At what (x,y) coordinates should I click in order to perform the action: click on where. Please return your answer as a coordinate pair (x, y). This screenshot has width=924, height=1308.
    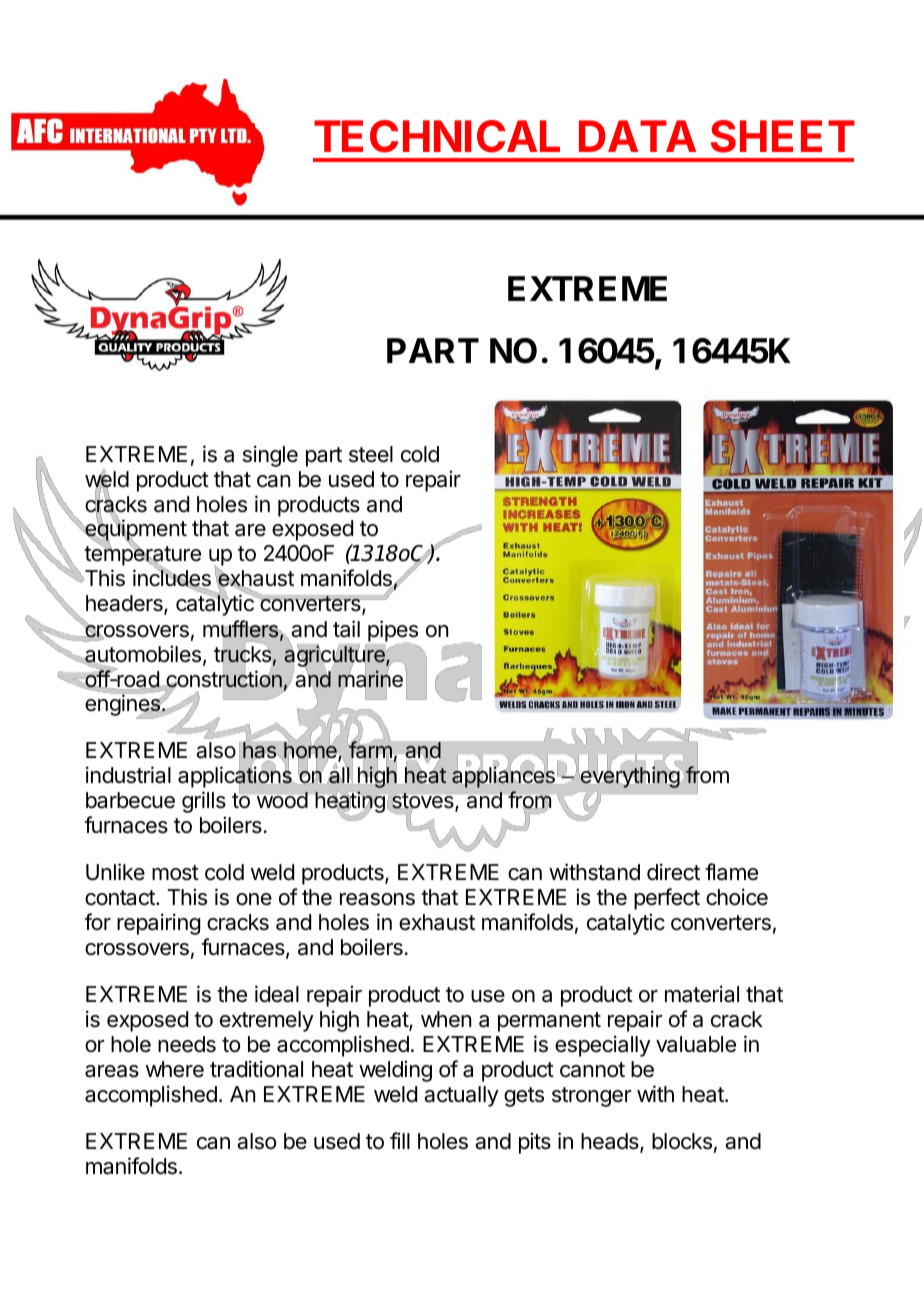
    Looking at the image, I should click on (175, 1069).
